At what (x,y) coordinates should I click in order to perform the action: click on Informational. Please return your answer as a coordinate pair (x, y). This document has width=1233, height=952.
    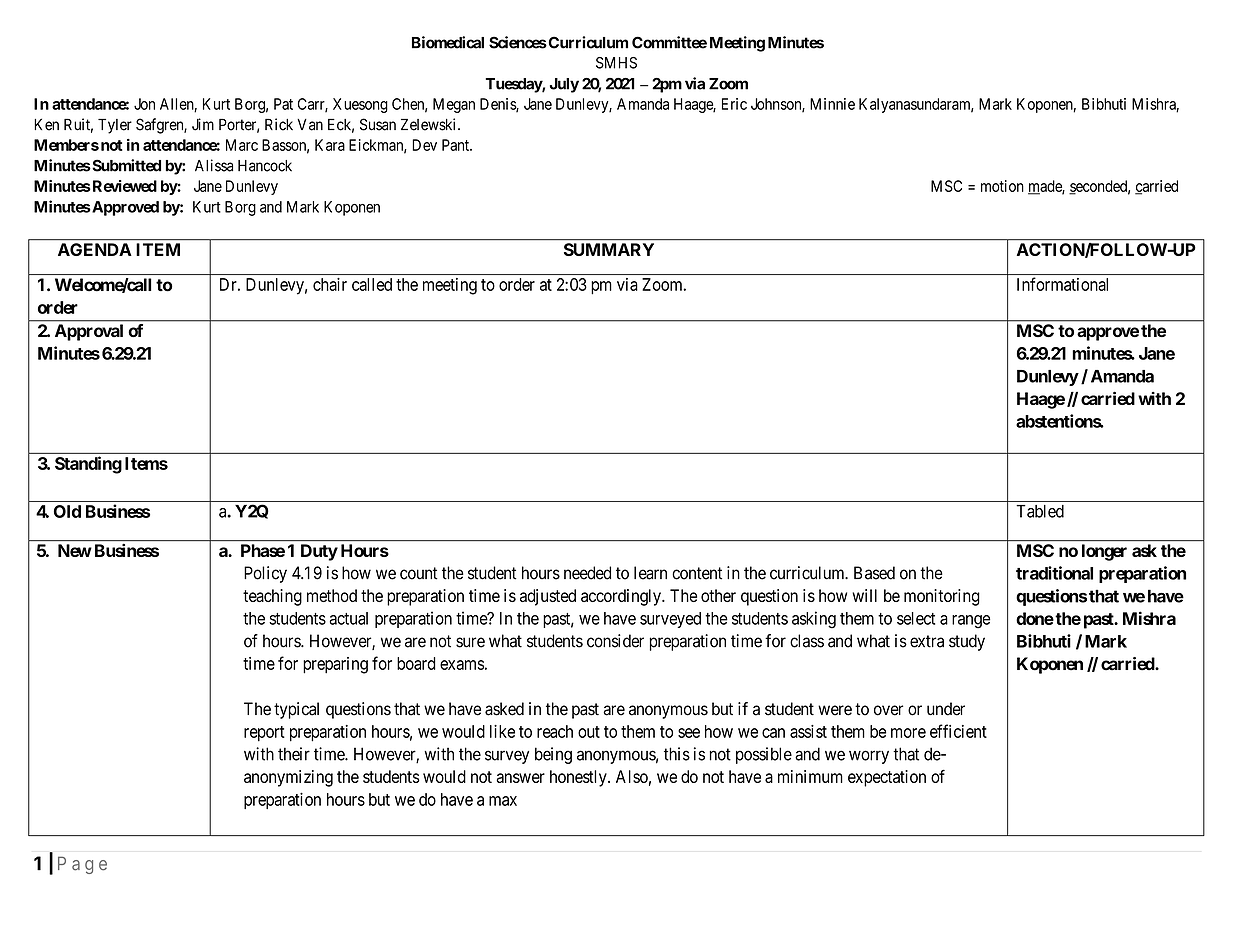
    Looking at the image, I should click on (1062, 284).
